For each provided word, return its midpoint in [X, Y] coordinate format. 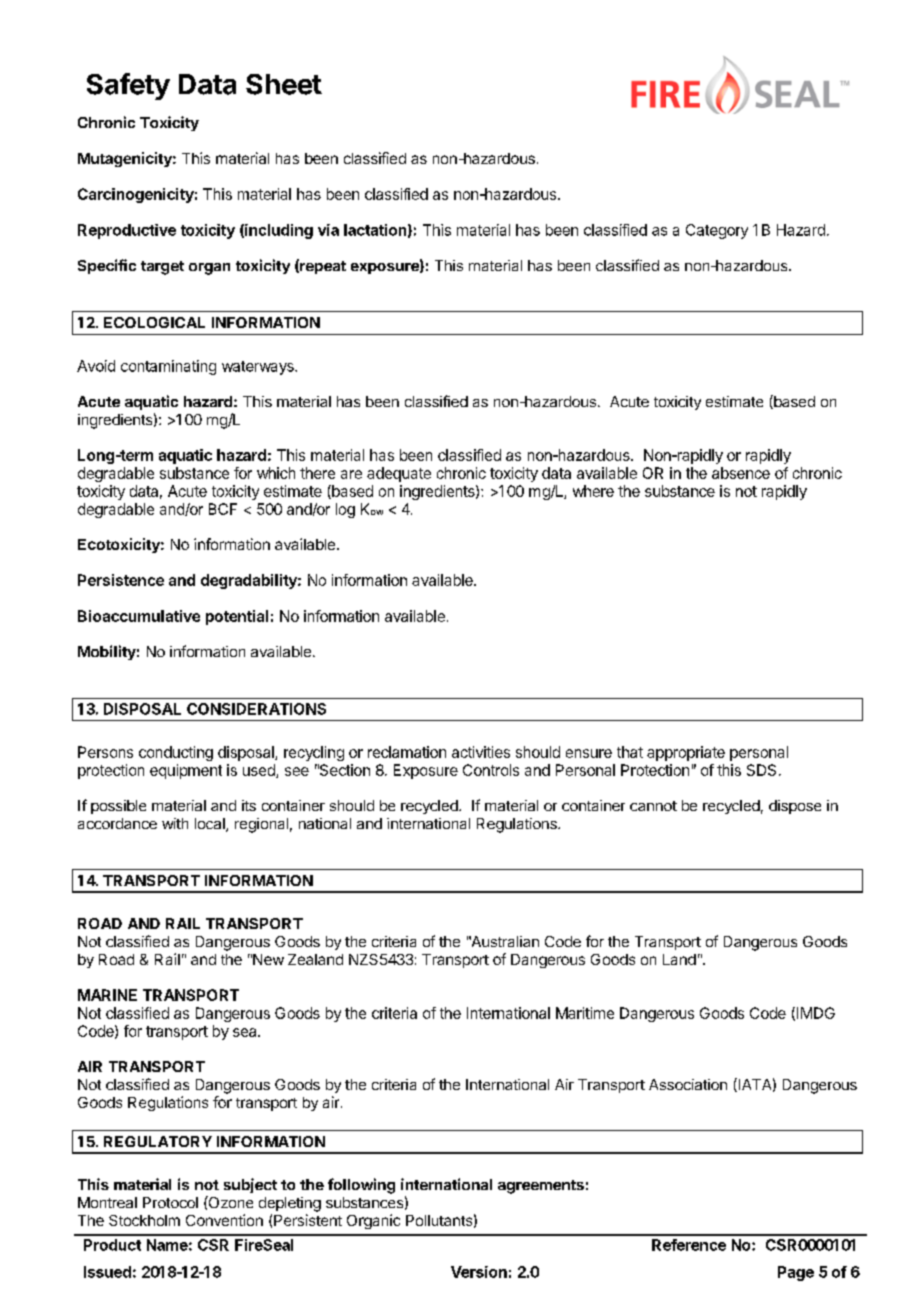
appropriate [686, 753]
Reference [689, 1245]
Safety [128, 86]
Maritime [585, 1013]
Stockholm [144, 1220]
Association [688, 1084]
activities [481, 752]
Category [717, 231]
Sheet [284, 84]
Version [479, 1272]
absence [741, 473]
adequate [399, 474]
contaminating [168, 367]
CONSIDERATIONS [256, 709]
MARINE [107, 995]
